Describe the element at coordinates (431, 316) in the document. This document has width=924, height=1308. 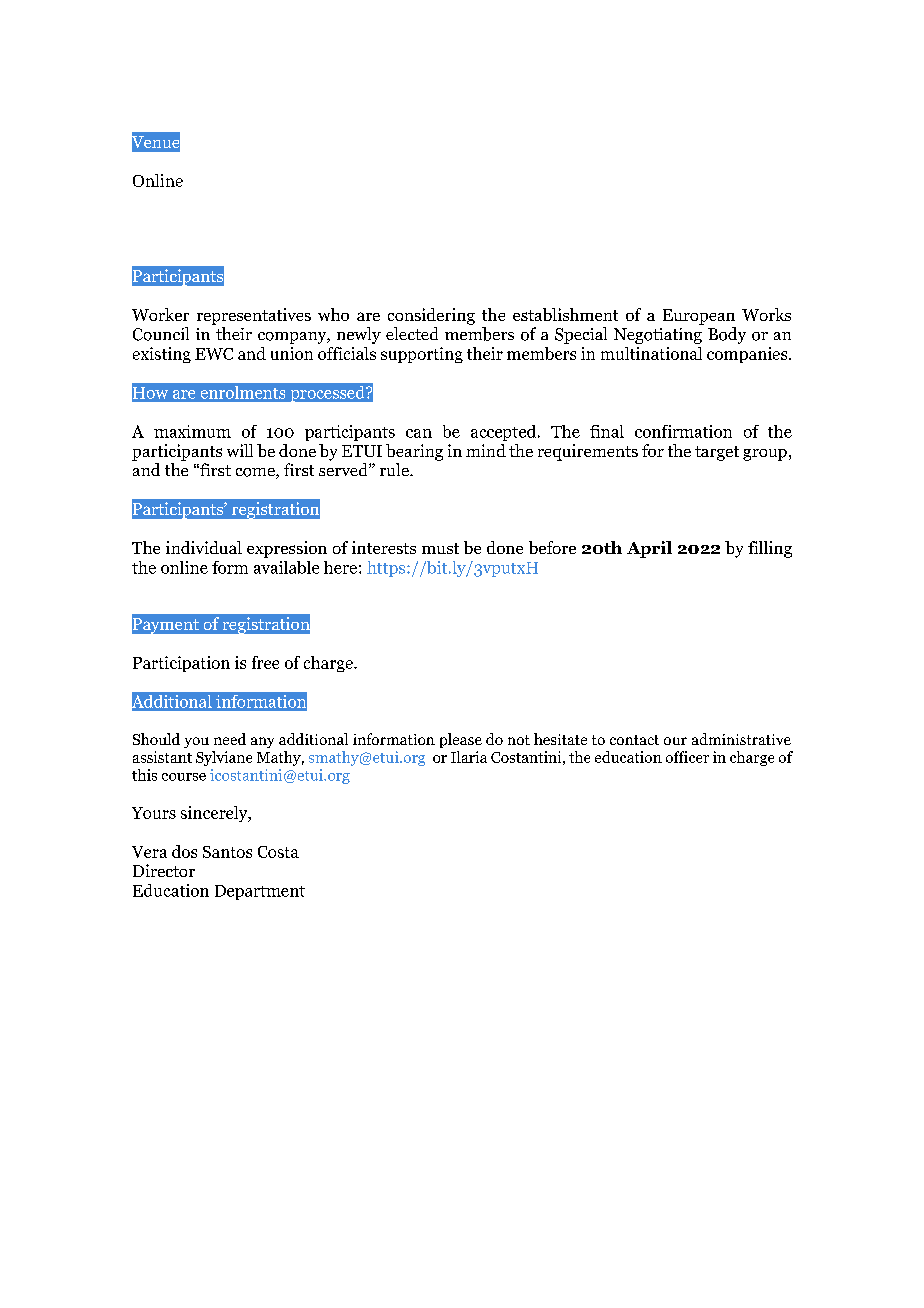
I see `considering` at that location.
